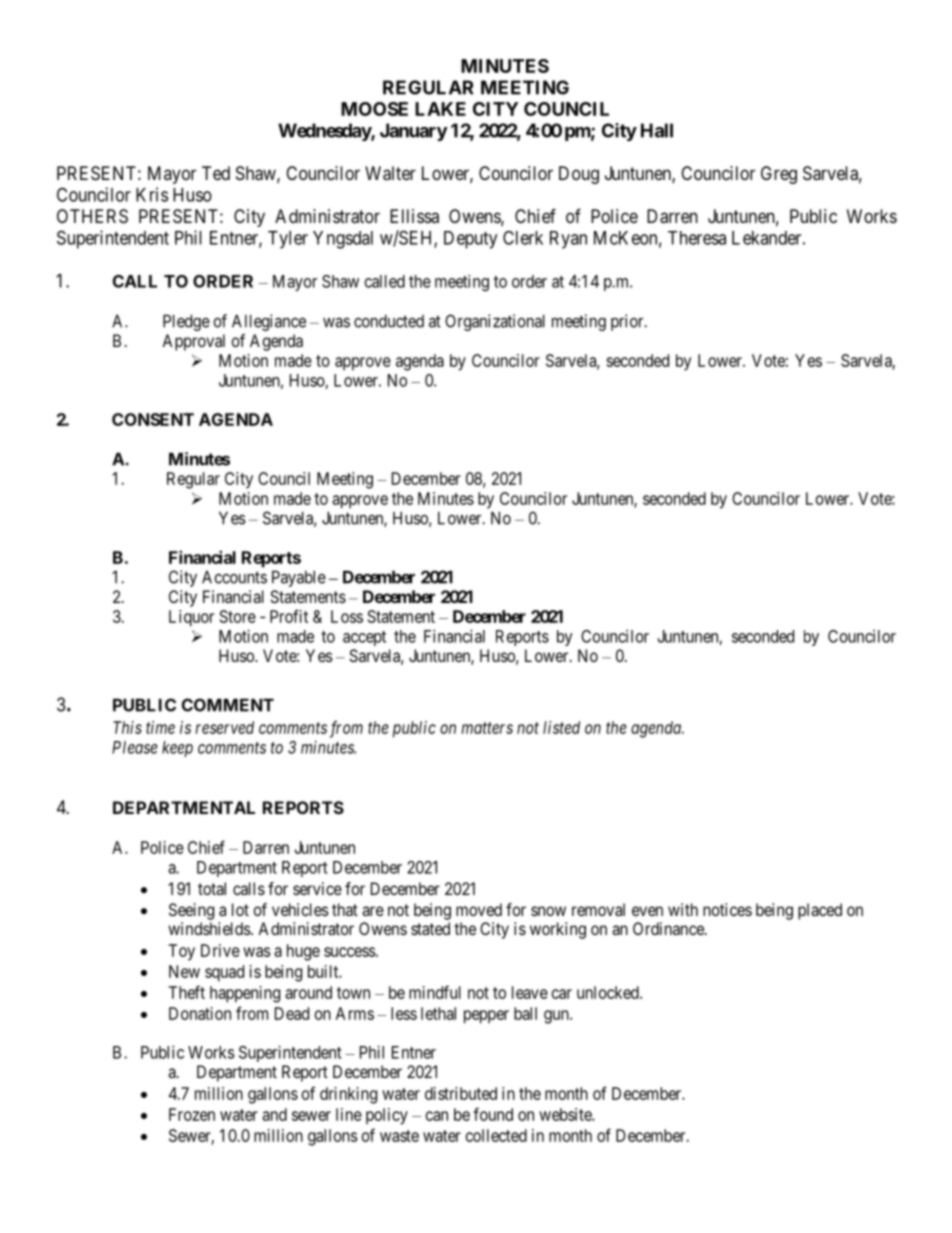  I want to click on Frozen, so click(192, 1114).
